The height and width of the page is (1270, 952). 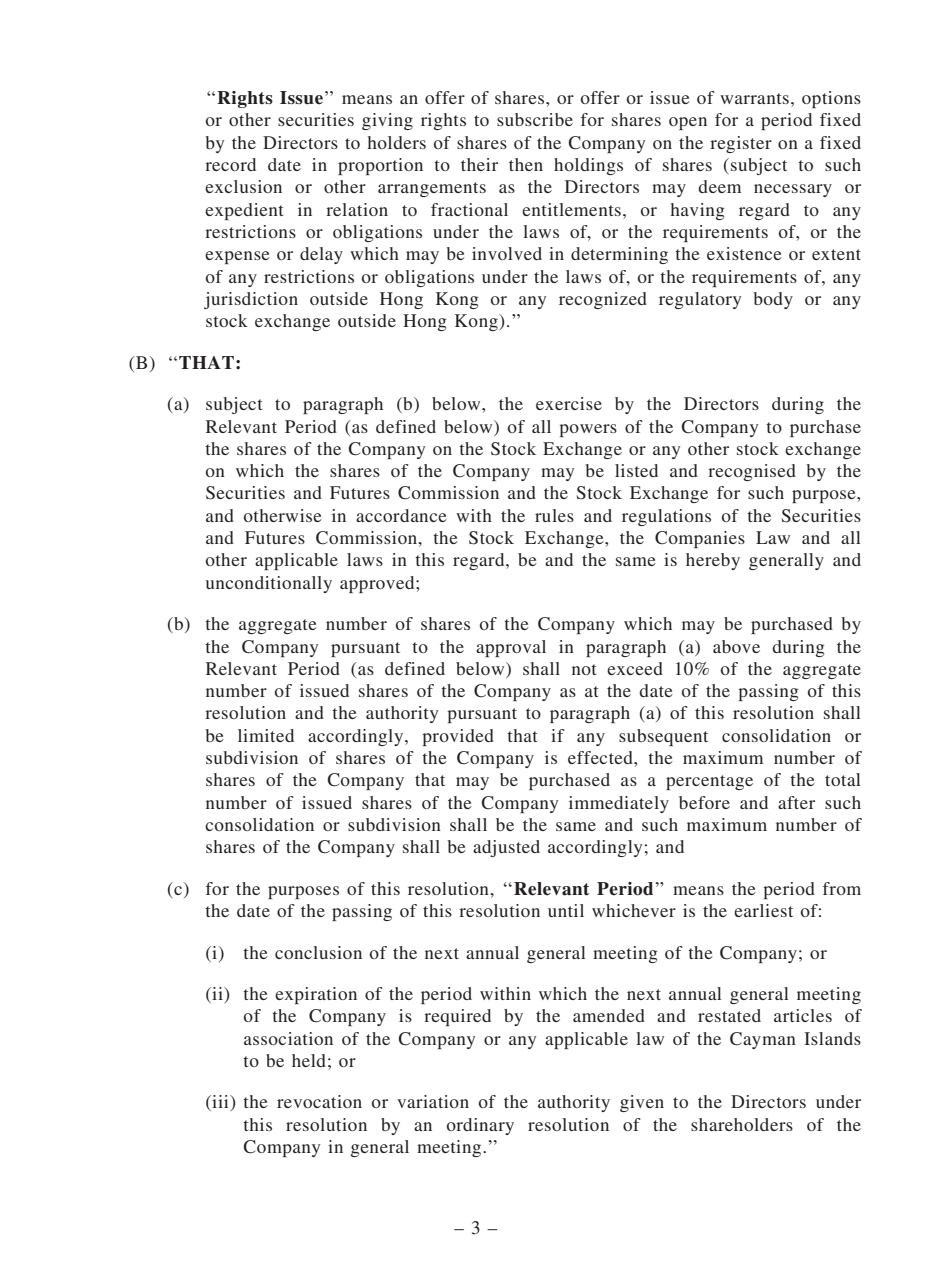 What do you see at coordinates (773, 300) in the page?
I see `body` at bounding box center [773, 300].
